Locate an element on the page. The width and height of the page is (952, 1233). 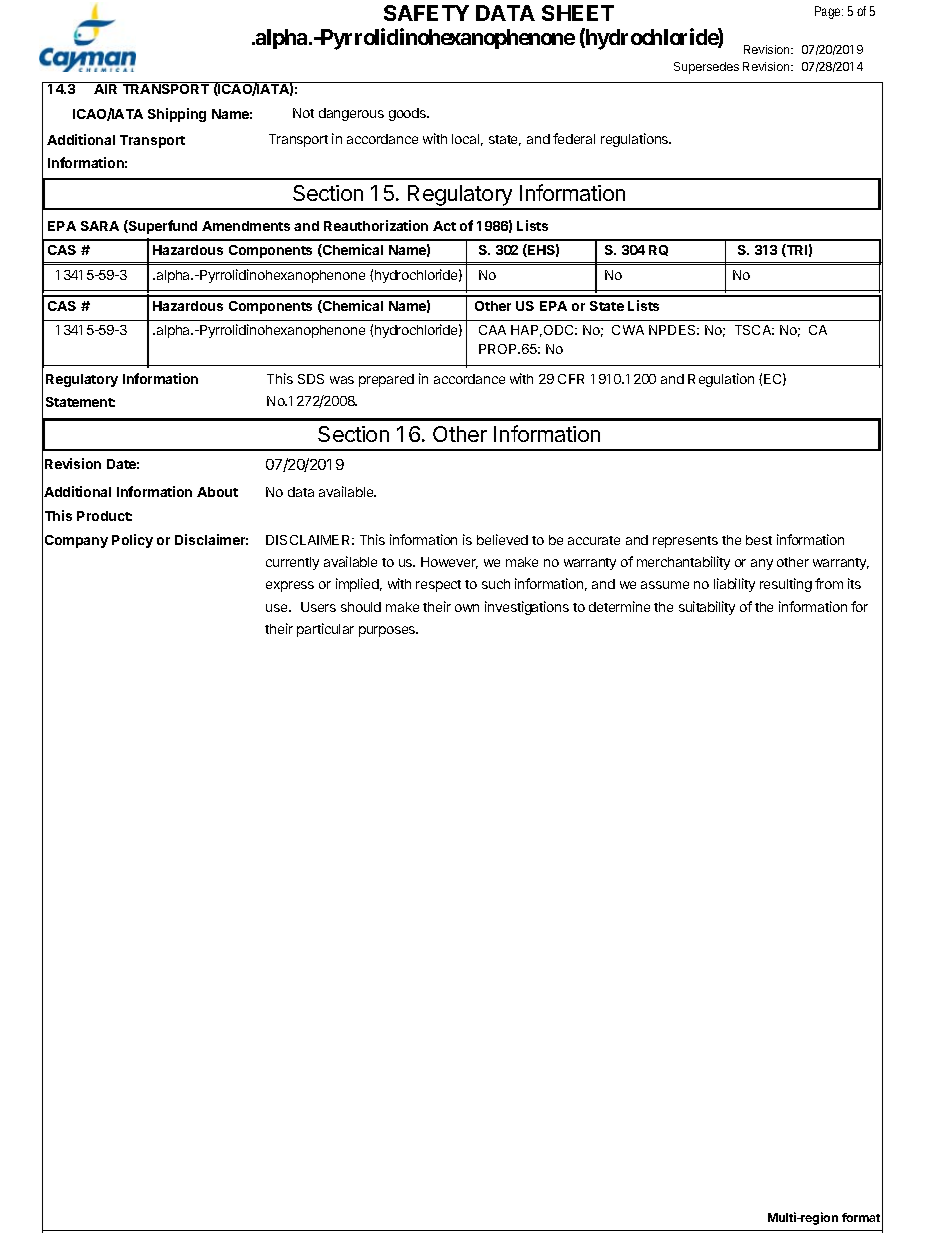
Amendments is located at coordinates (246, 226).
